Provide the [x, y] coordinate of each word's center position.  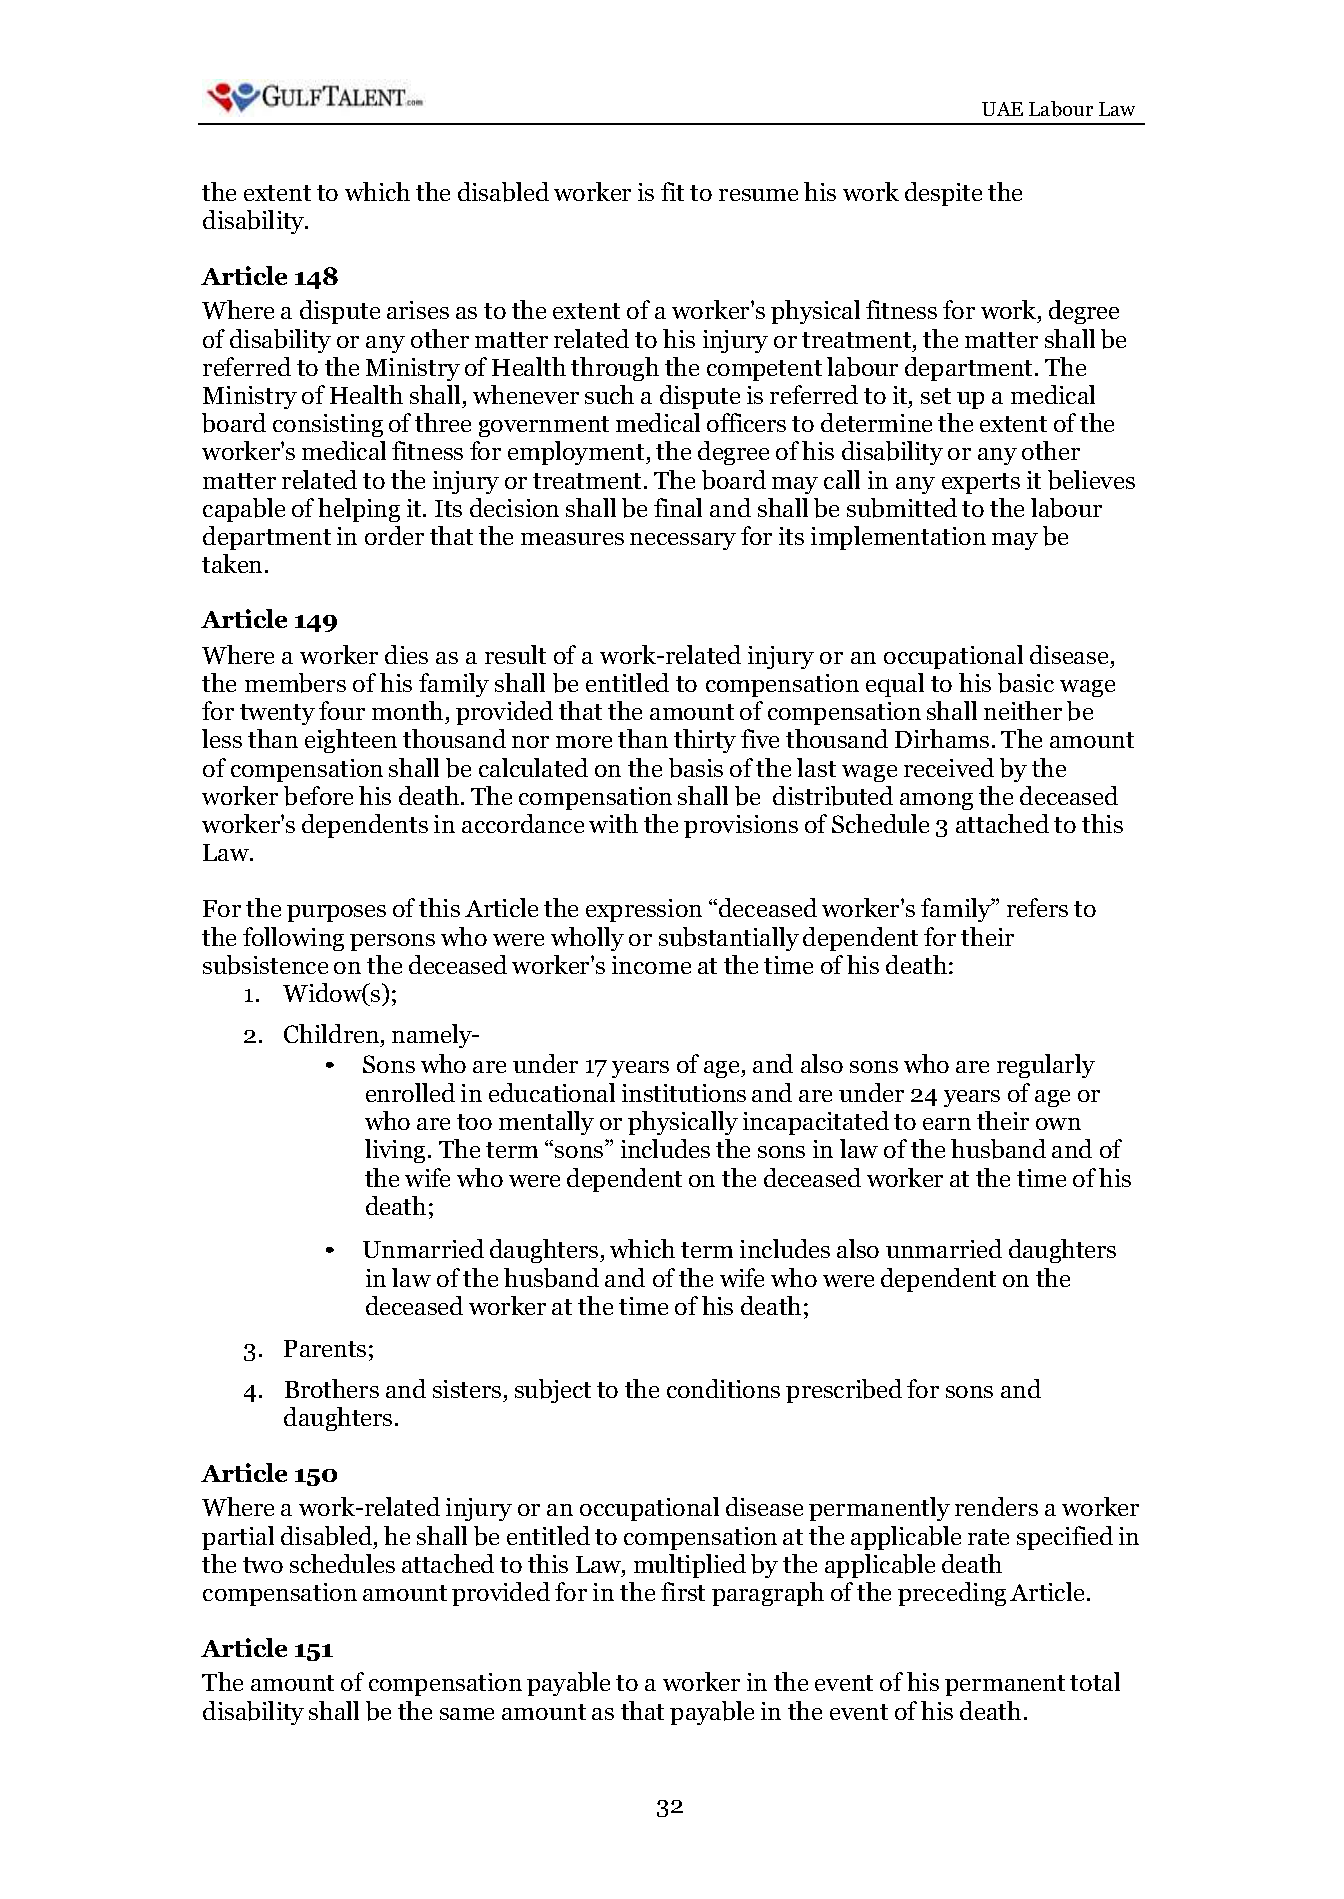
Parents [325, 1348]
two [263, 1565]
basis [696, 768]
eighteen [351, 741]
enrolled [410, 1092]
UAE [1002, 109]
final [678, 507]
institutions [684, 1093]
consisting [328, 425]
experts [981, 483]
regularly [1046, 1066]
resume [758, 195]
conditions [723, 1388]
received [949, 767]
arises [418, 310]
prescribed [844, 1391]
